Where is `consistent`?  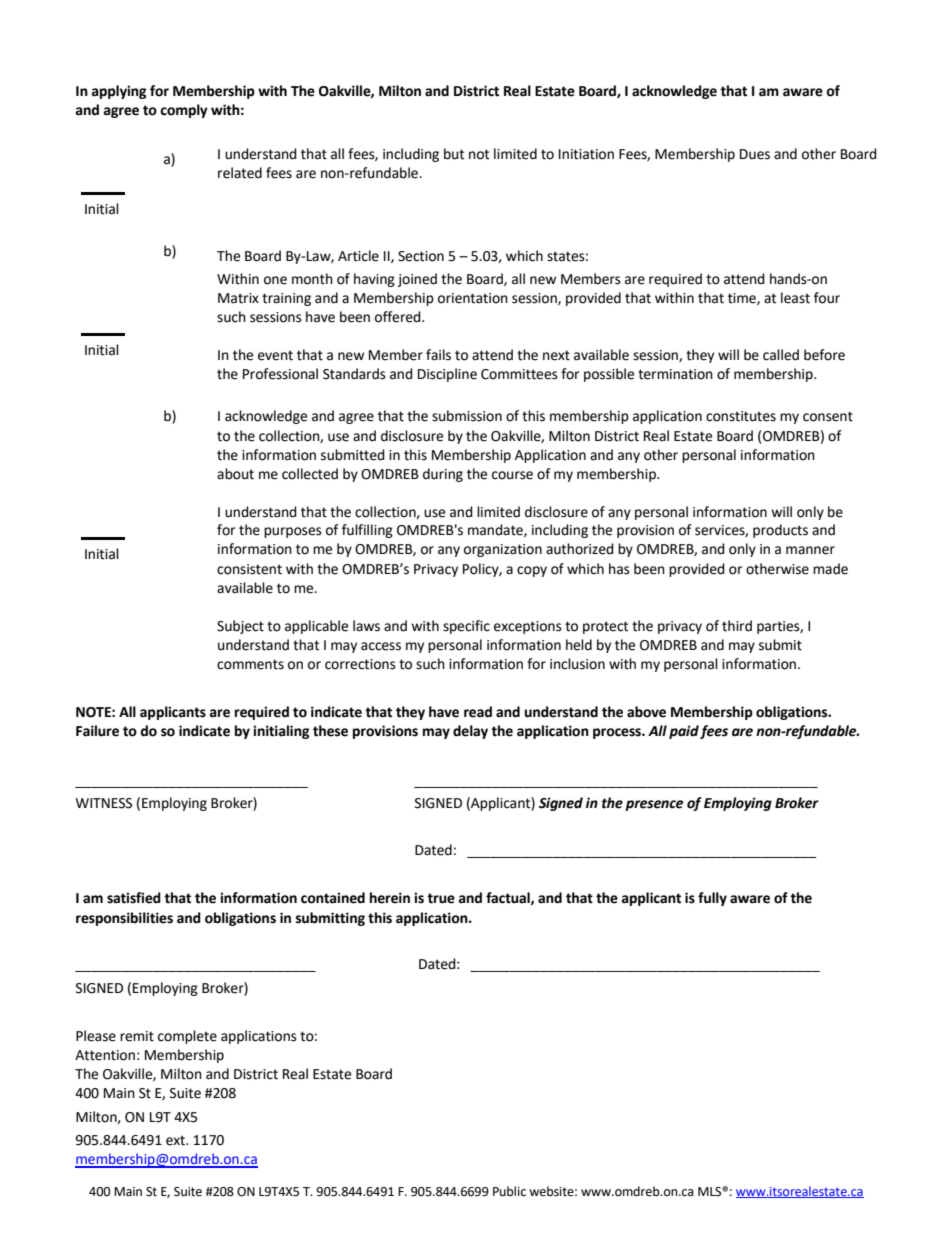
consistent is located at coordinates (249, 569).
